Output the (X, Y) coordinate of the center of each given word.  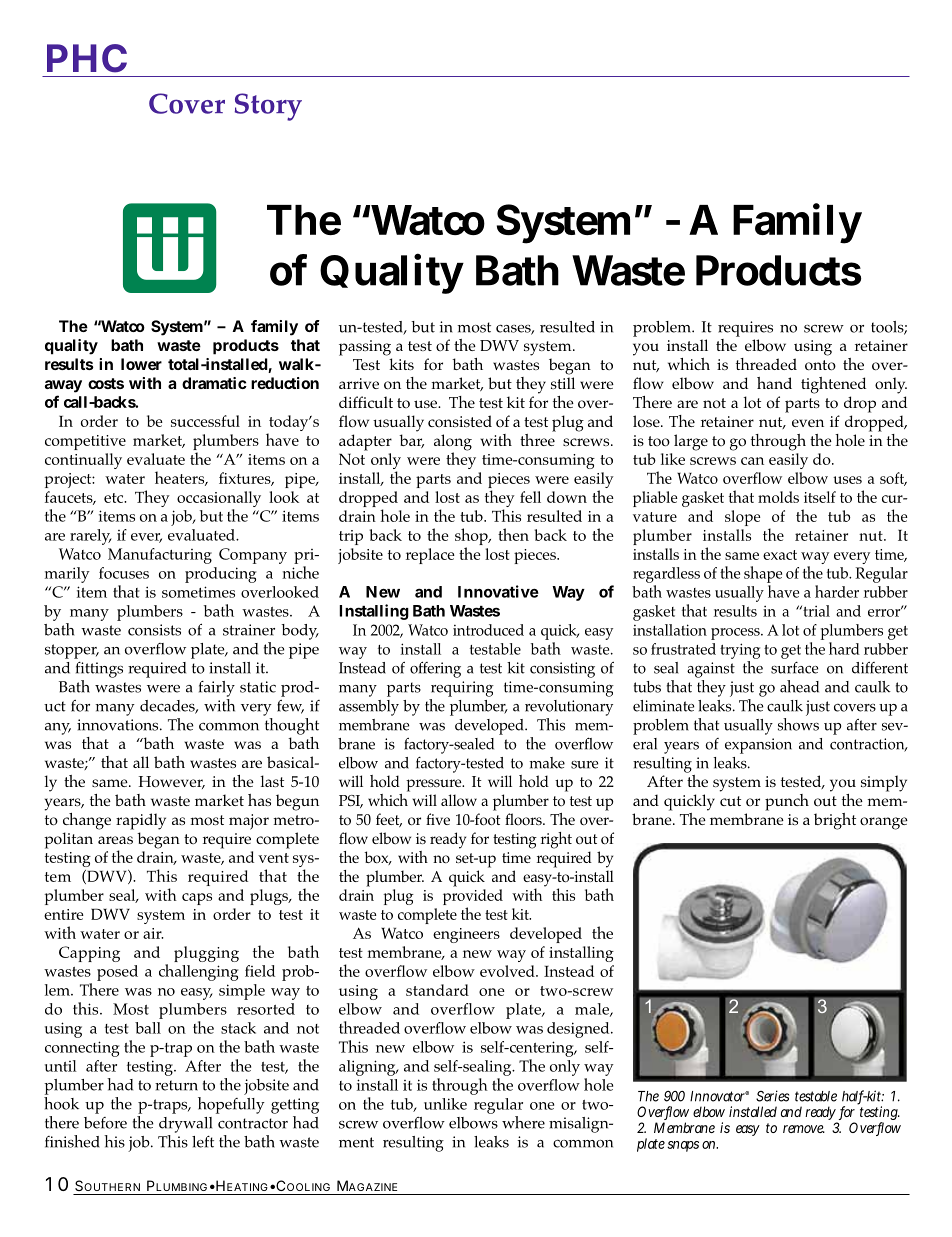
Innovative (498, 591)
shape (763, 574)
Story (268, 107)
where (523, 1122)
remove (804, 1129)
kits (401, 364)
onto (820, 365)
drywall (185, 1125)
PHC (87, 58)
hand (774, 383)
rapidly (141, 821)
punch (787, 802)
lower (141, 364)
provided (473, 898)
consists (154, 630)
